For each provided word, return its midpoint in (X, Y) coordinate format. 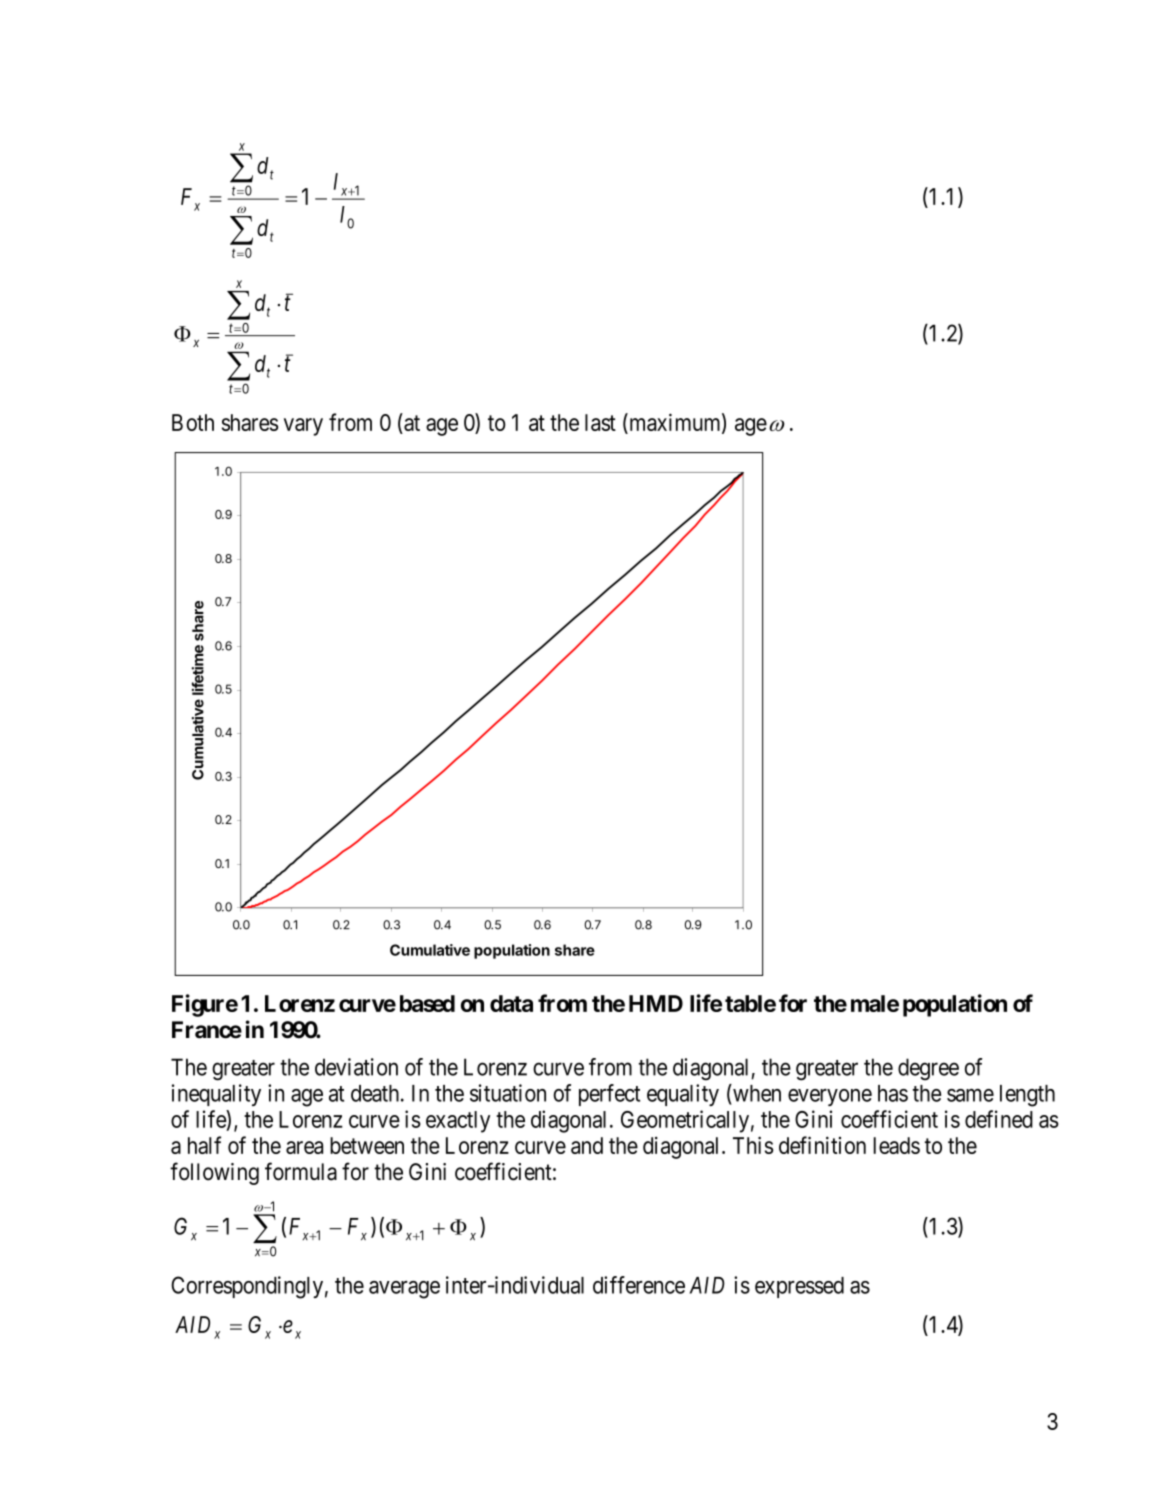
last (600, 422)
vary (303, 427)
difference (639, 1285)
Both (193, 422)
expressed (799, 1287)
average (404, 1290)
